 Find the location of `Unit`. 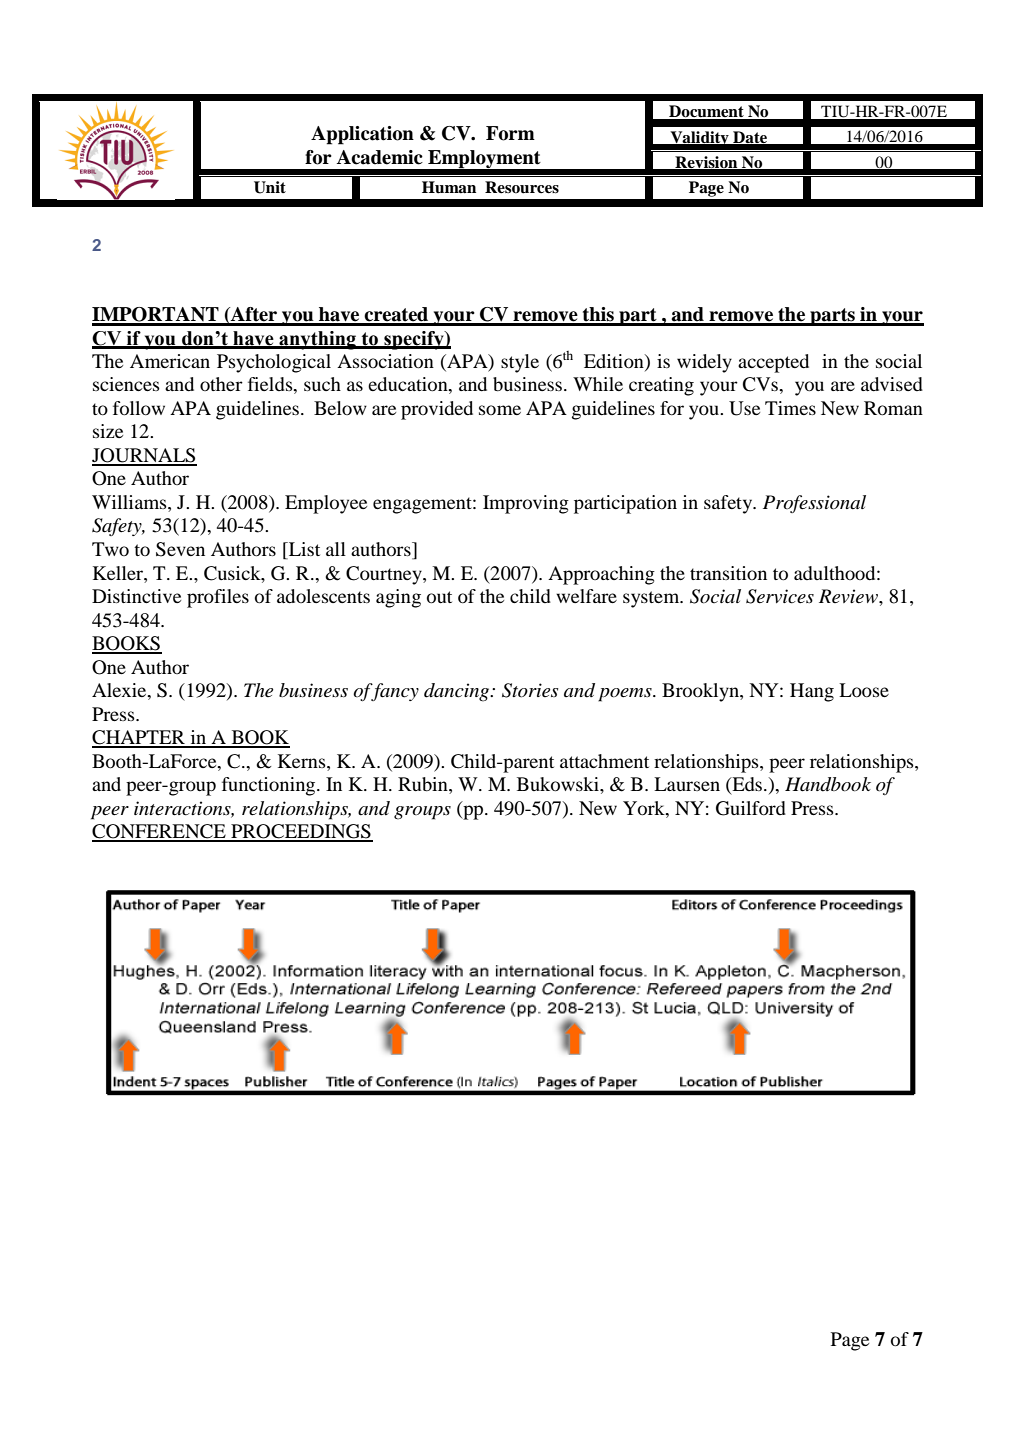

Unit is located at coordinates (270, 187).
